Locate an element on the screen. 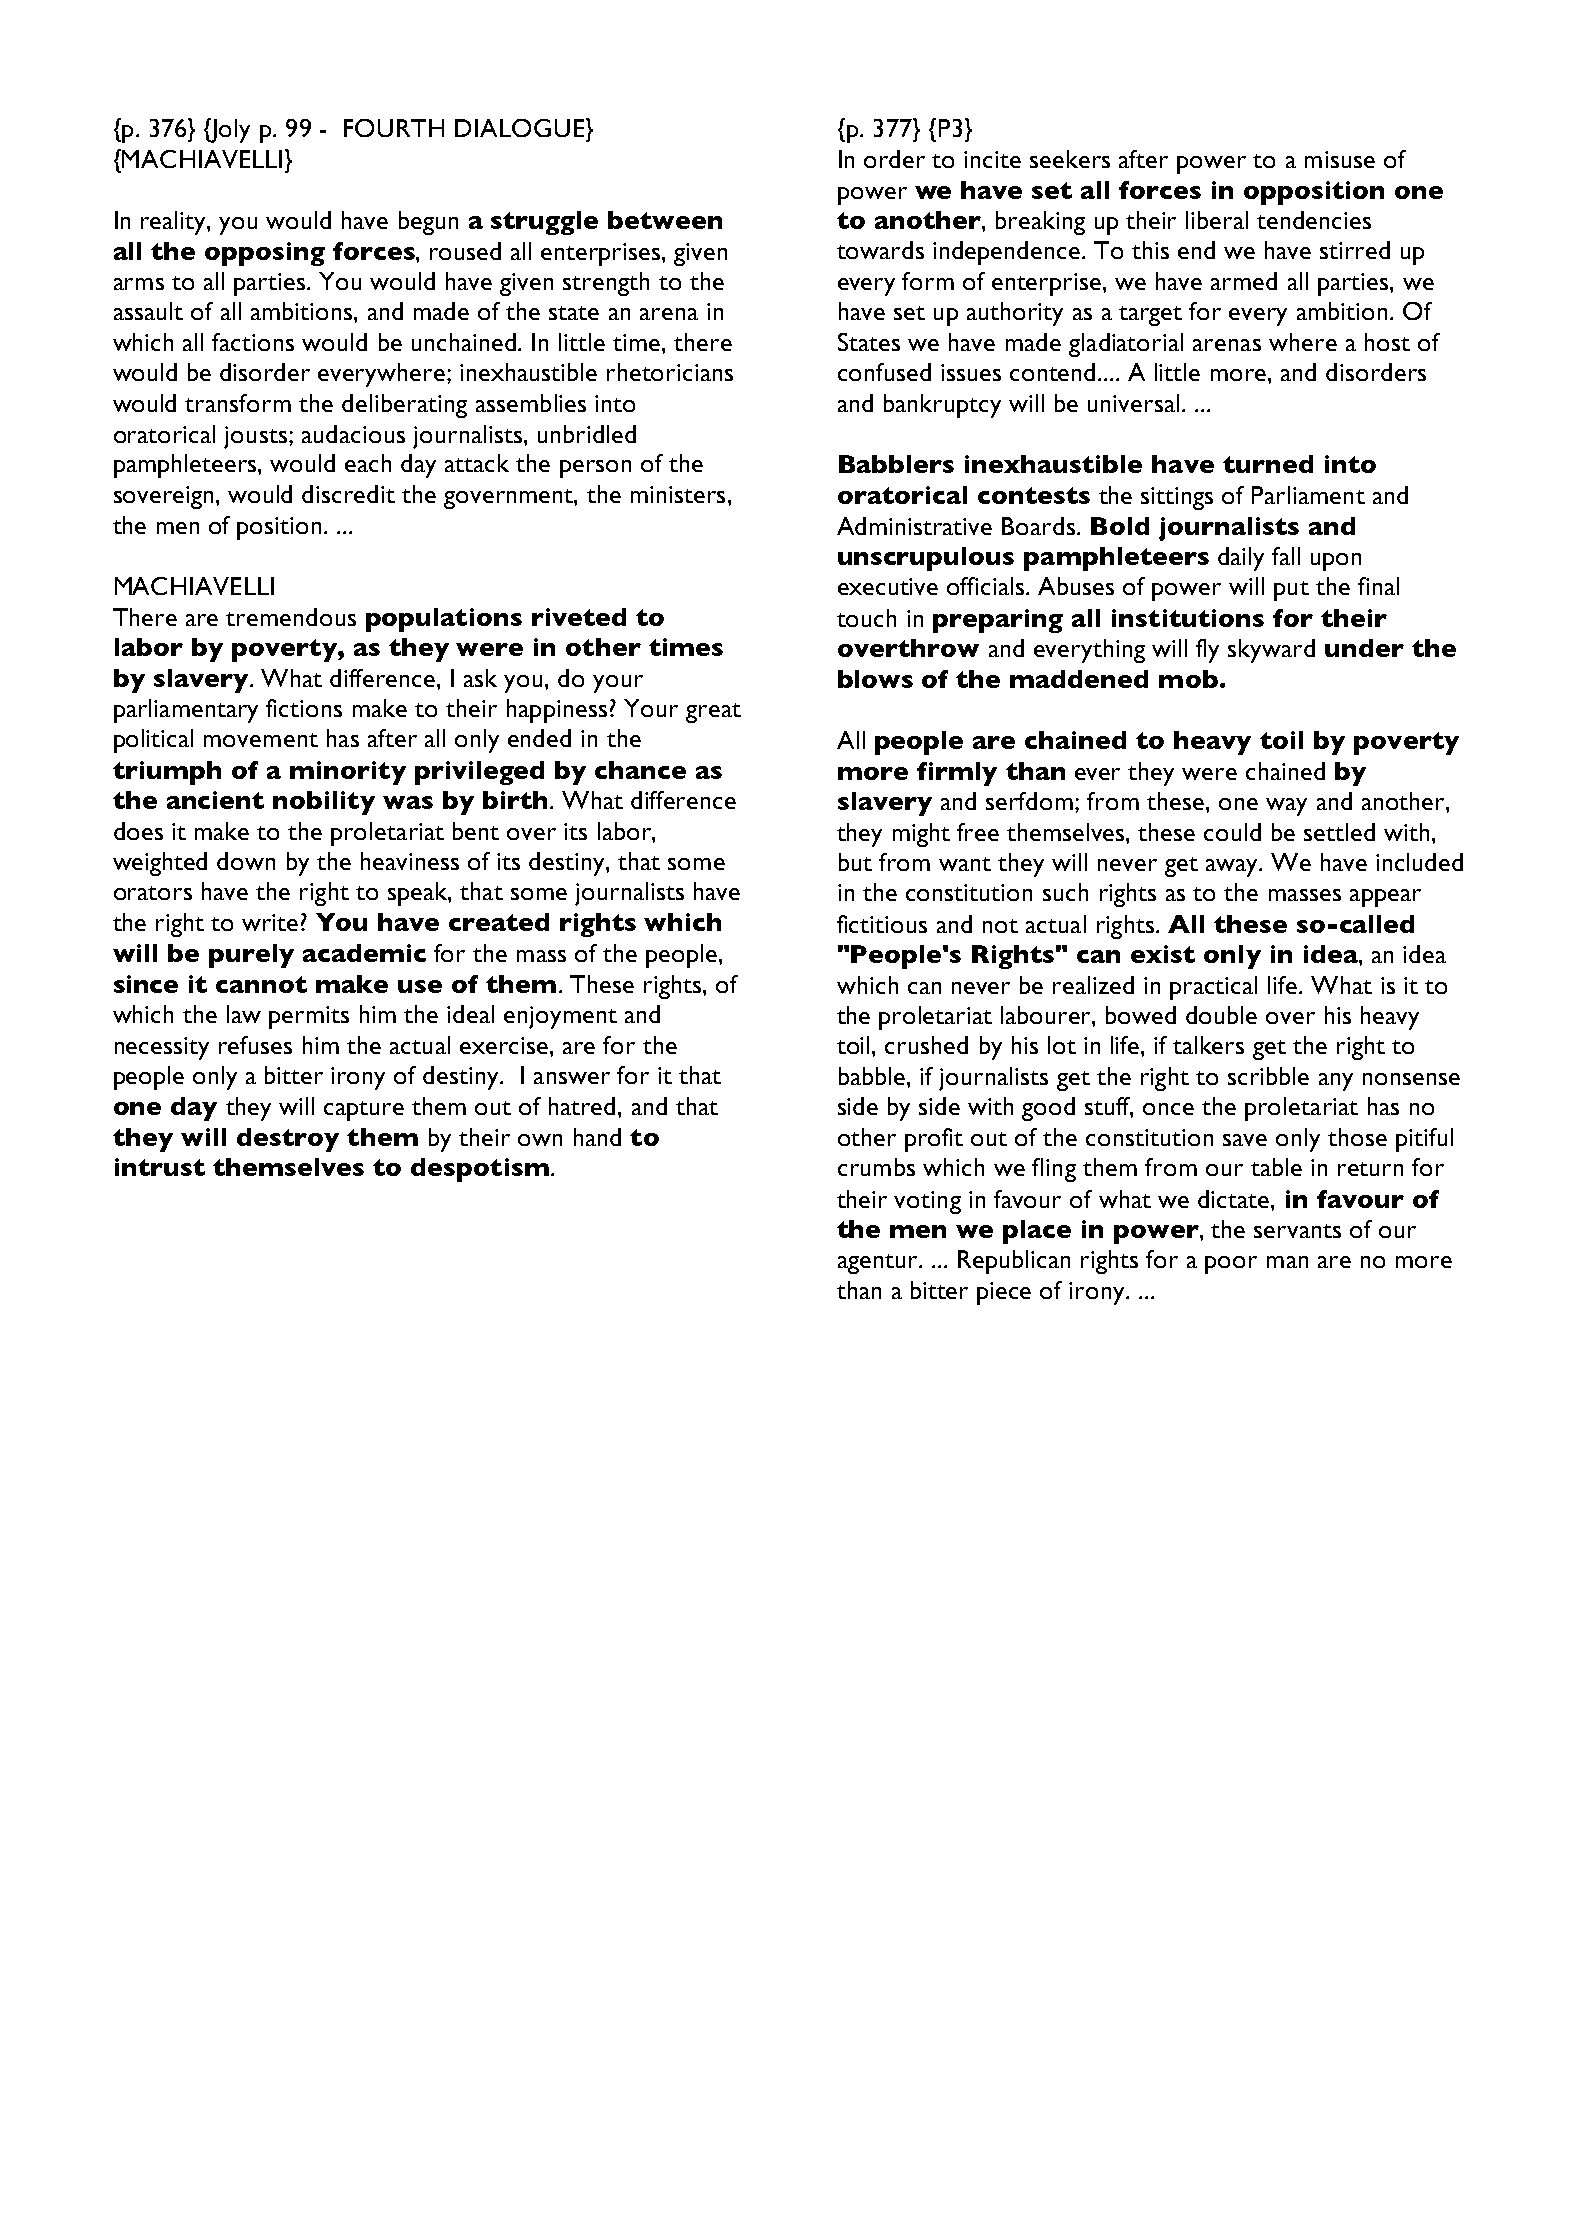 The height and width of the screenshot is (2233, 1578). write is located at coordinates (270, 922).
